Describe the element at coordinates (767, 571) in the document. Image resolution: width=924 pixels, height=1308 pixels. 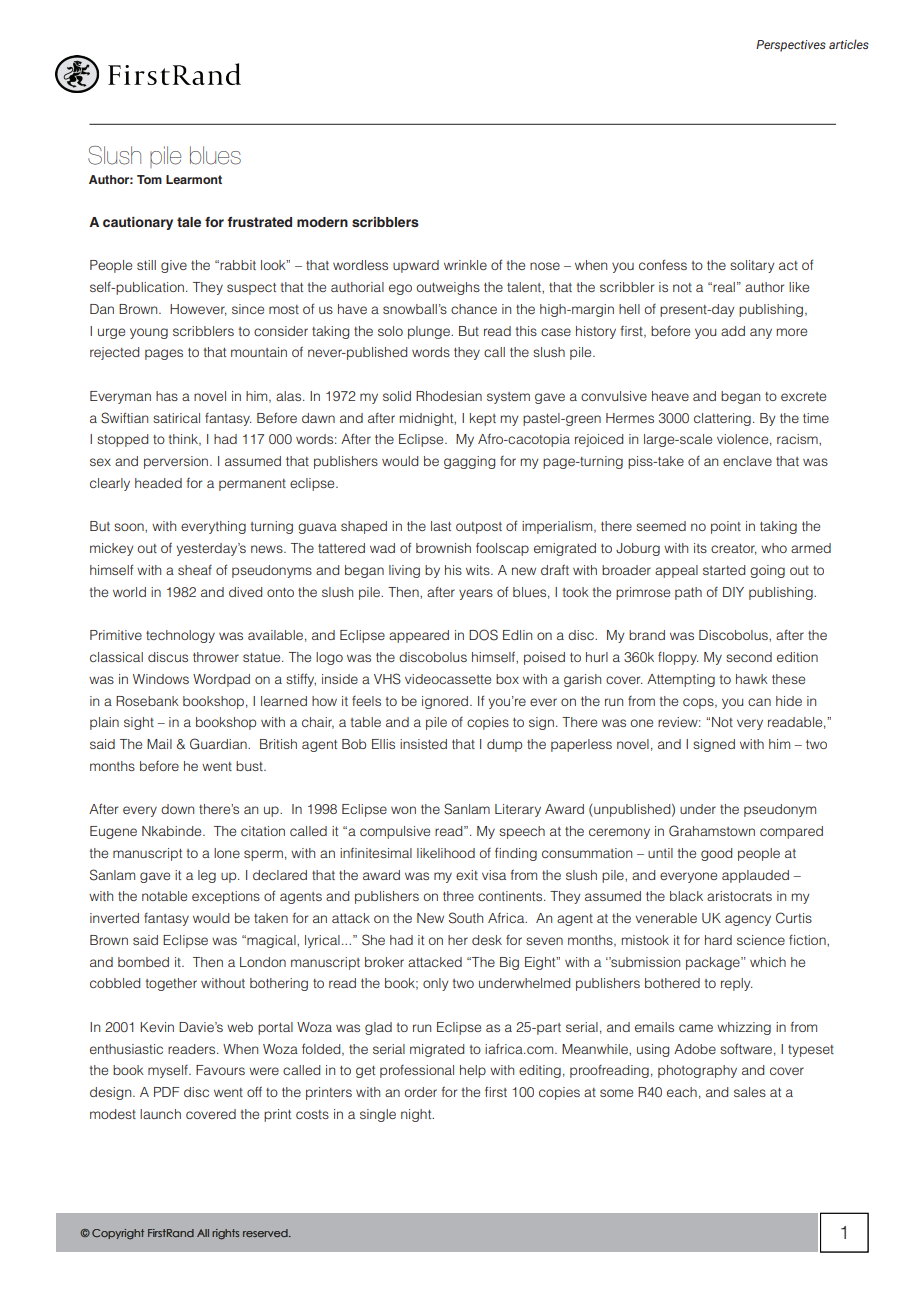
I see `going` at that location.
